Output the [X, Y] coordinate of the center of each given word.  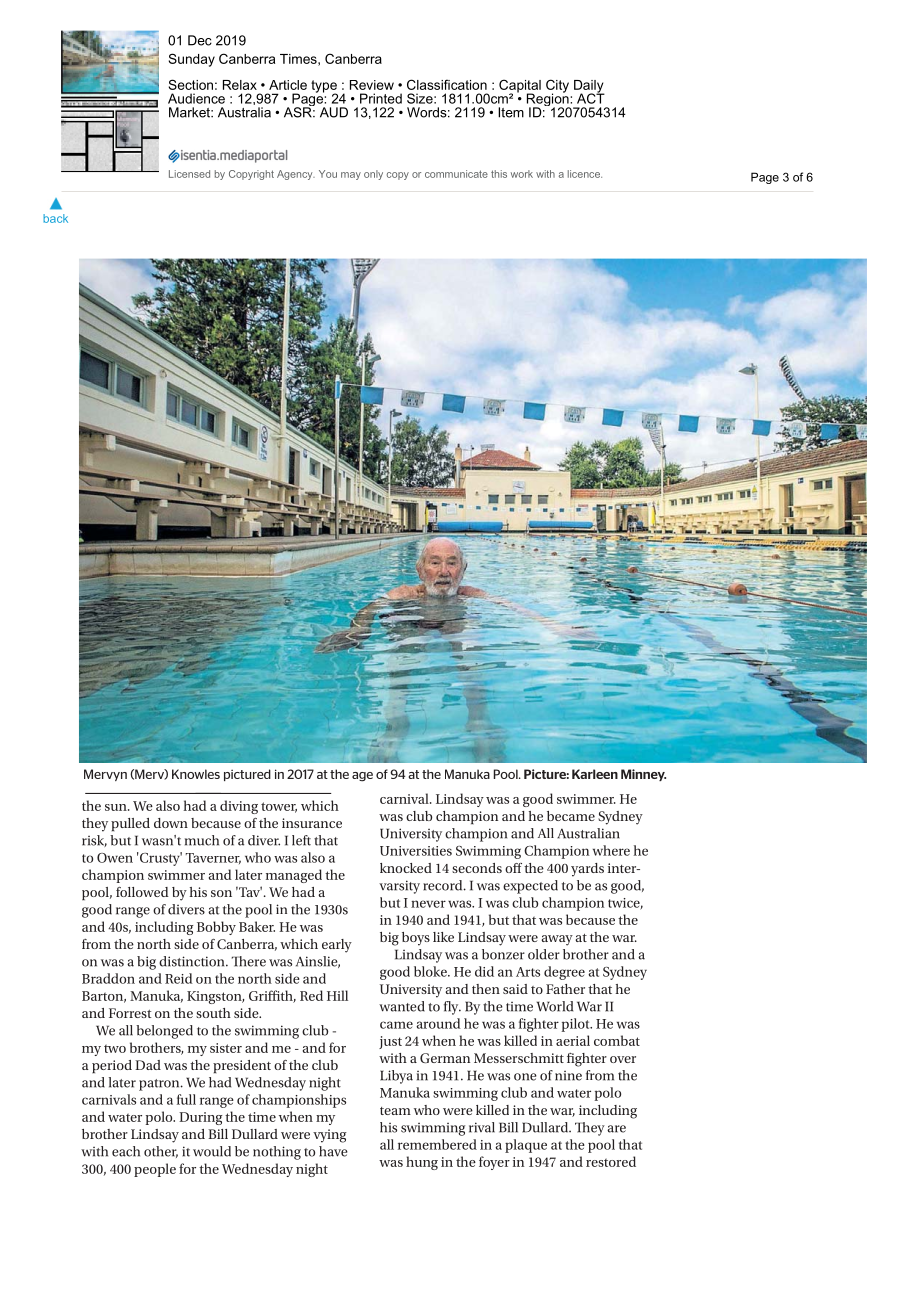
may [351, 176]
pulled [130, 824]
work [522, 174]
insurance [312, 823]
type [324, 87]
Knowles [196, 774]
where [611, 850]
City [557, 87]
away [557, 940]
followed [142, 892]
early [337, 946]
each [126, 1151]
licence [585, 174]
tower [279, 807]
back [55, 218]
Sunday [192, 60]
